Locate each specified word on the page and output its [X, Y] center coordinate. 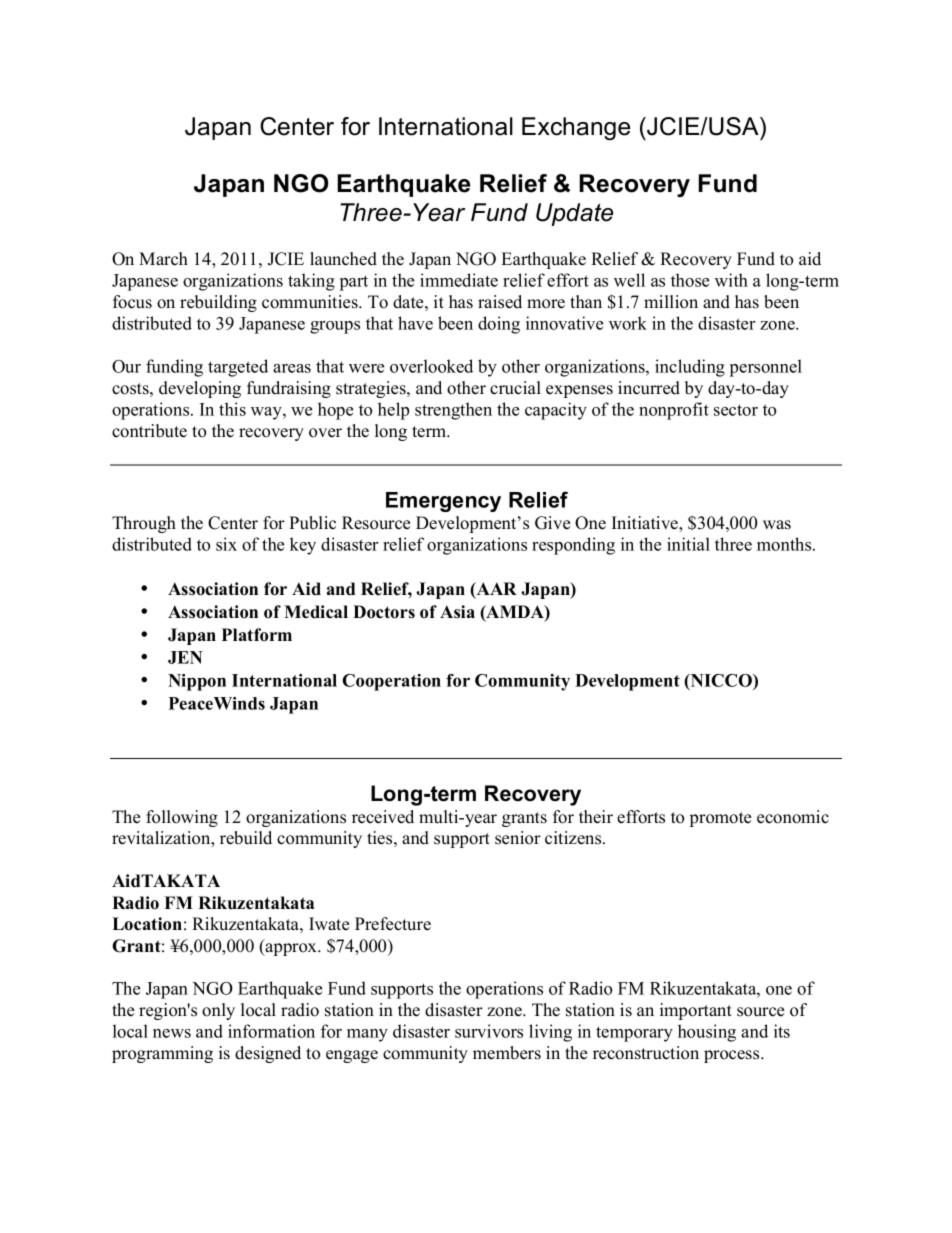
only [218, 1011]
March [163, 259]
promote [720, 819]
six [226, 544]
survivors [489, 1031]
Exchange [576, 128]
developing [200, 389]
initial [688, 544]
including [690, 368]
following [182, 818]
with [731, 280]
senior [518, 838]
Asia [457, 612]
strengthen [453, 411]
